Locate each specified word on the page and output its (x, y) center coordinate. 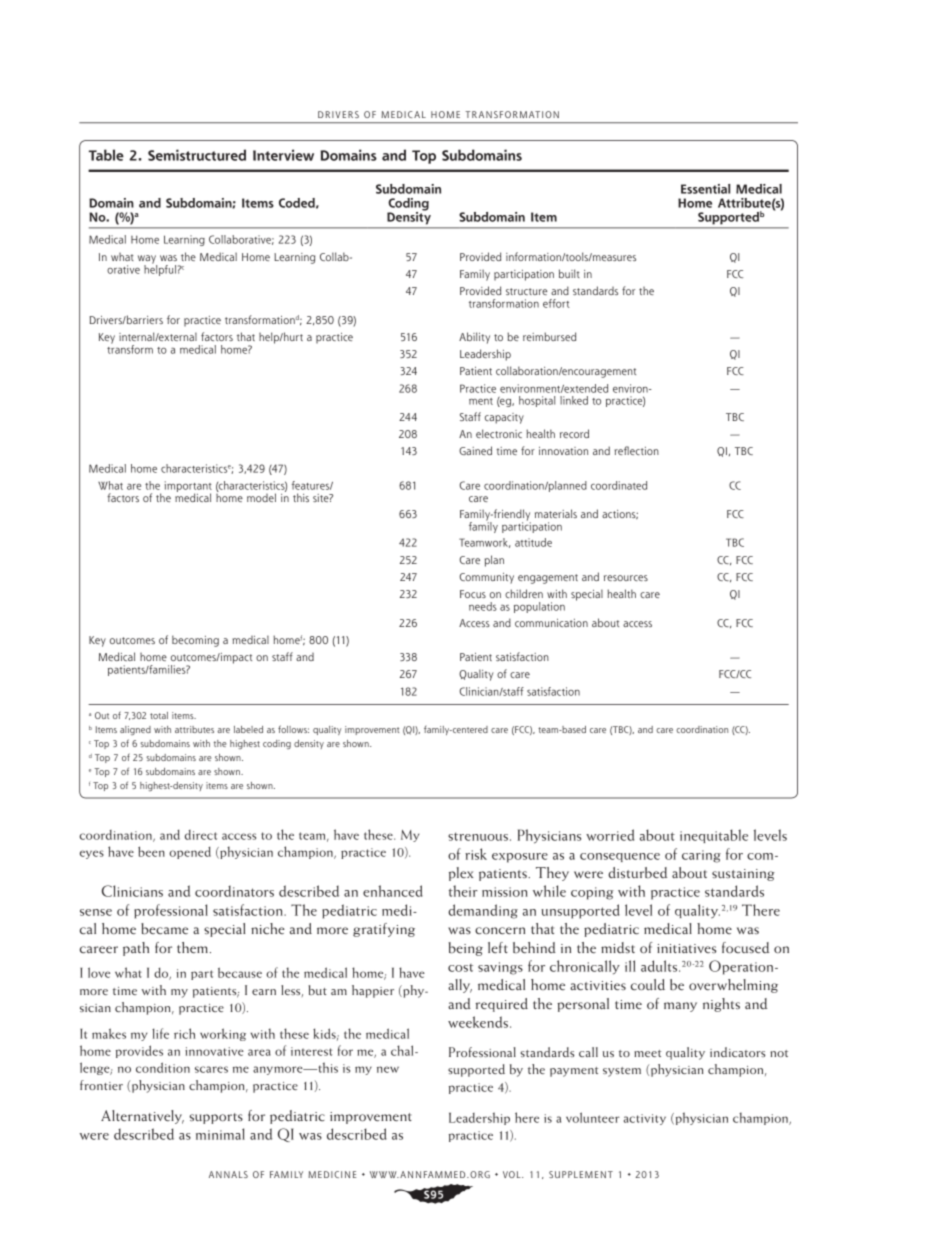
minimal (220, 1134)
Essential (705, 189)
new (388, 1069)
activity (645, 1119)
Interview (283, 155)
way (147, 260)
